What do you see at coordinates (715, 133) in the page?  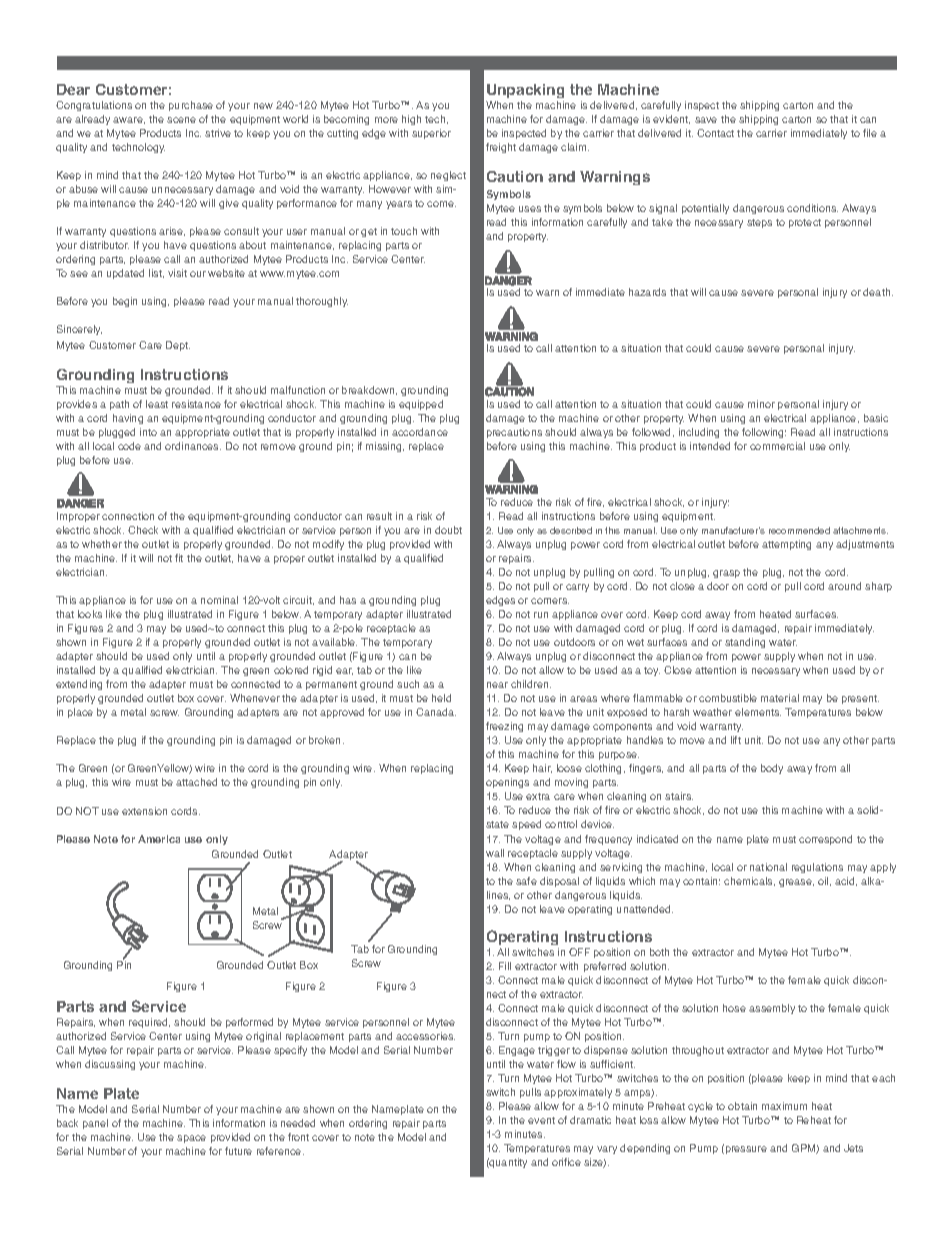 I see `Contact` at bounding box center [715, 133].
